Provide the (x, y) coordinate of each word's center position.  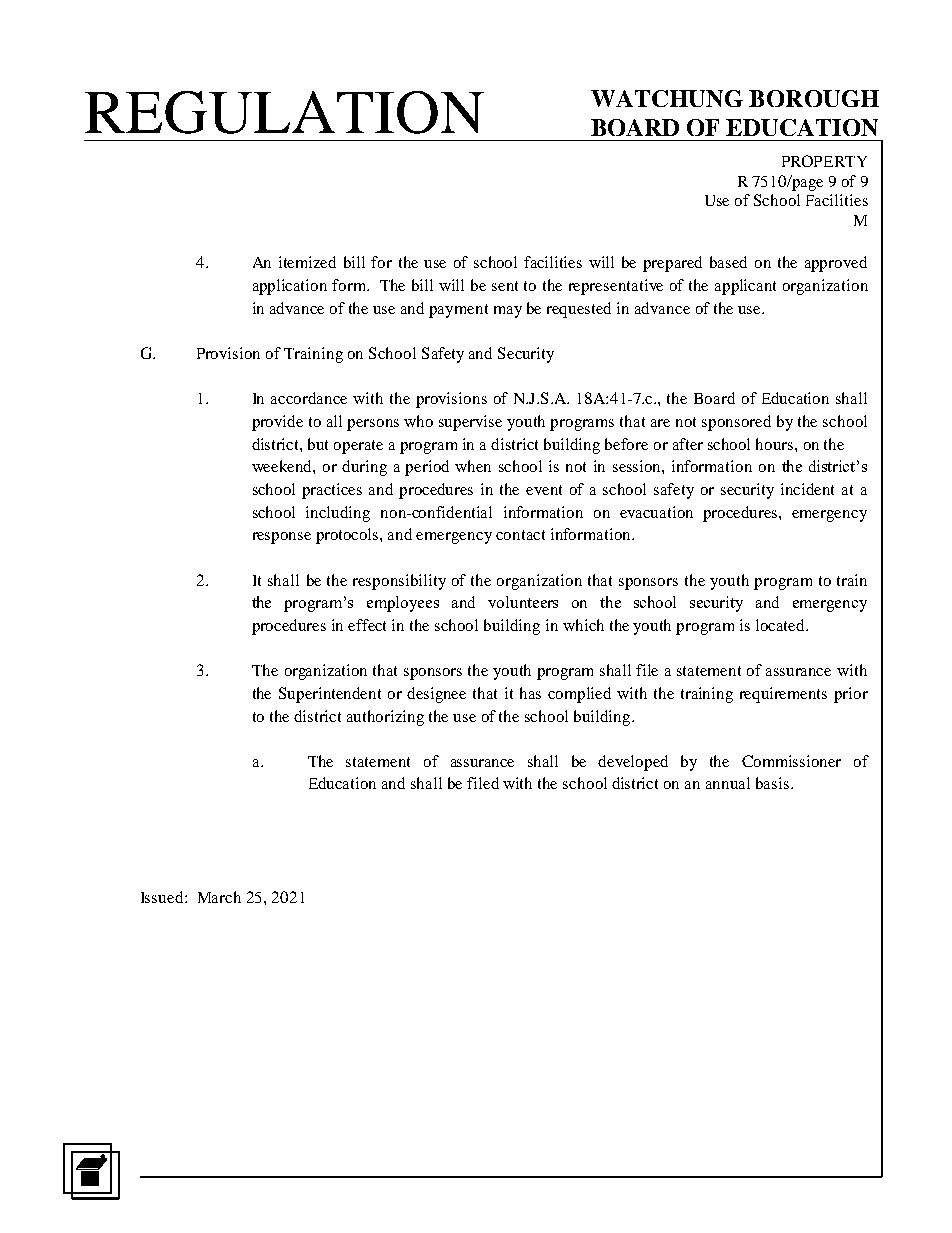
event (544, 490)
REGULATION (284, 112)
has (530, 693)
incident (807, 489)
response (282, 538)
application (290, 287)
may (508, 312)
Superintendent (330, 695)
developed (633, 763)
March (219, 897)
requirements (783, 695)
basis (774, 783)
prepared (672, 264)
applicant (745, 287)
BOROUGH (814, 98)
